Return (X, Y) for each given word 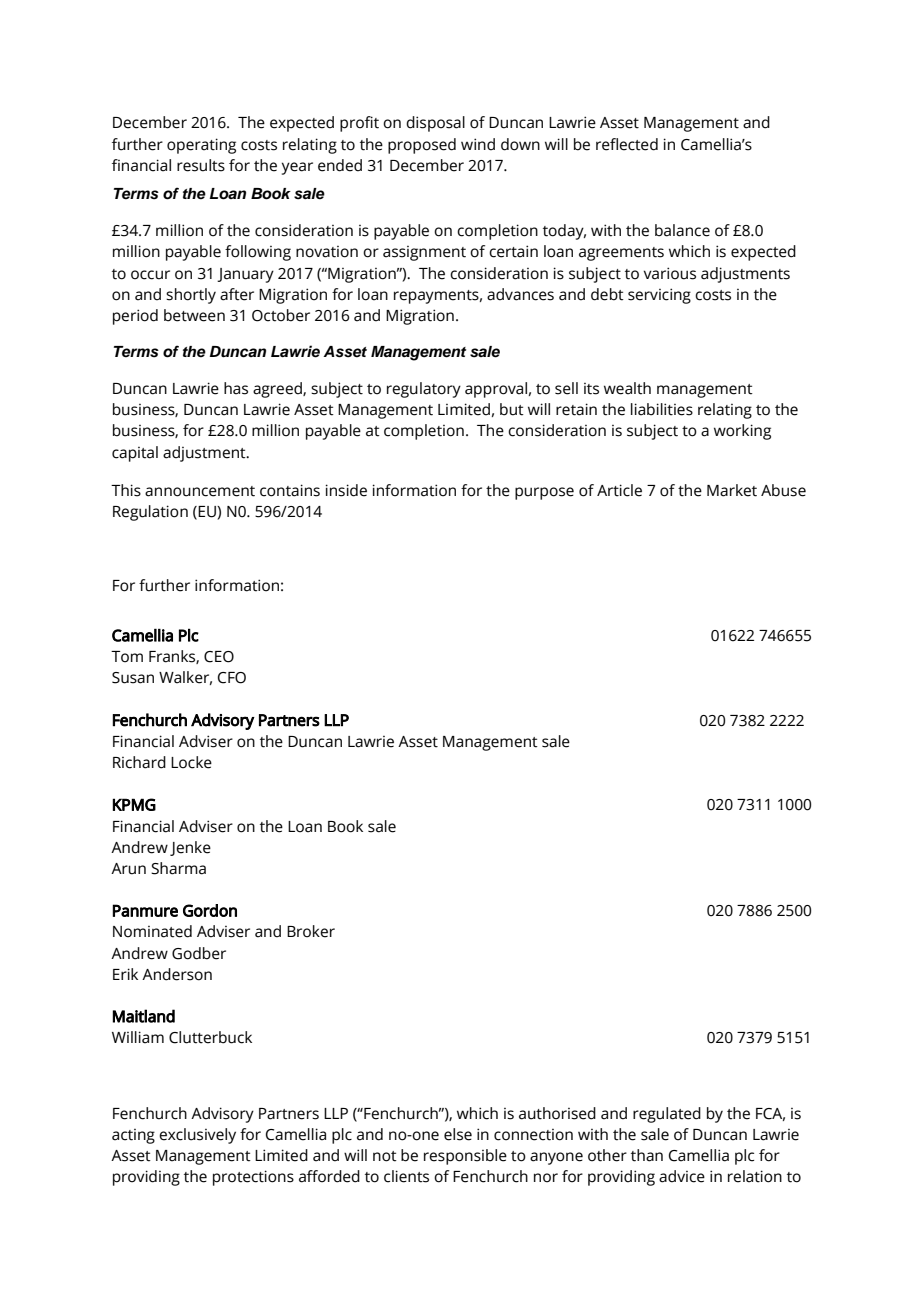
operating (201, 146)
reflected (627, 144)
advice (682, 1176)
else (458, 1134)
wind (478, 144)
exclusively (197, 1136)
